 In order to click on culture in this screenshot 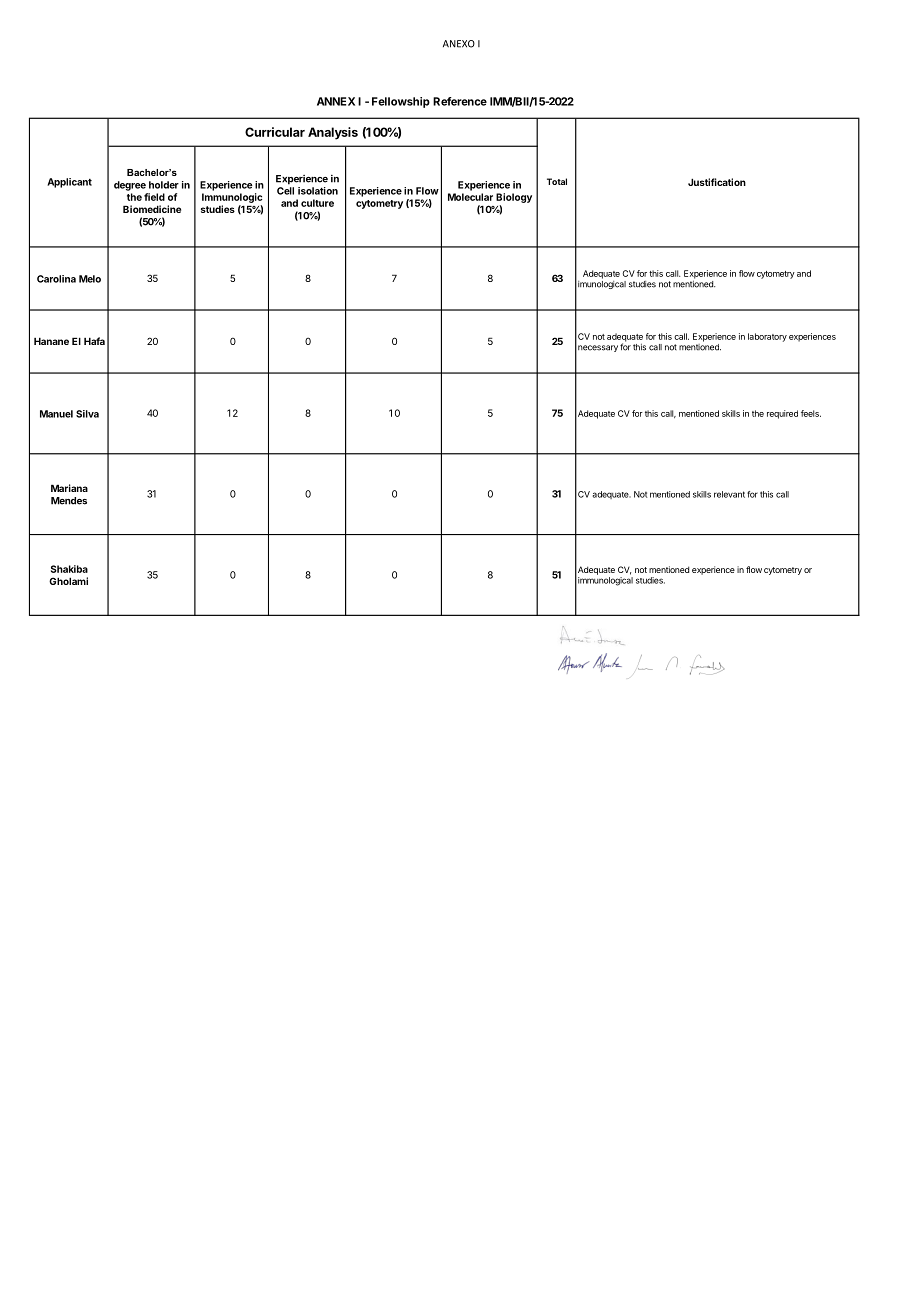, I will do `click(317, 203)`.
